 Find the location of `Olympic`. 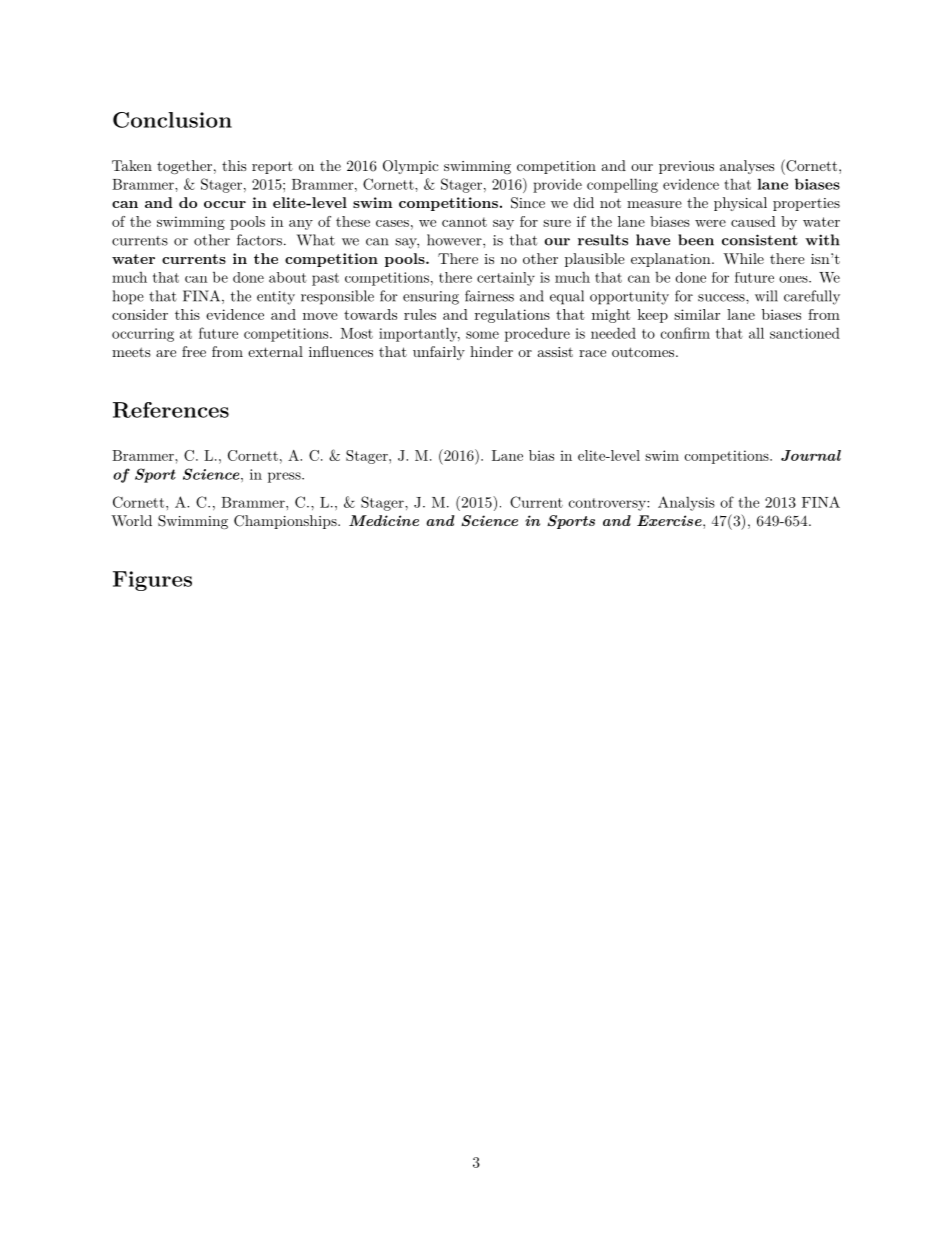

Olympic is located at coordinates (411, 167).
